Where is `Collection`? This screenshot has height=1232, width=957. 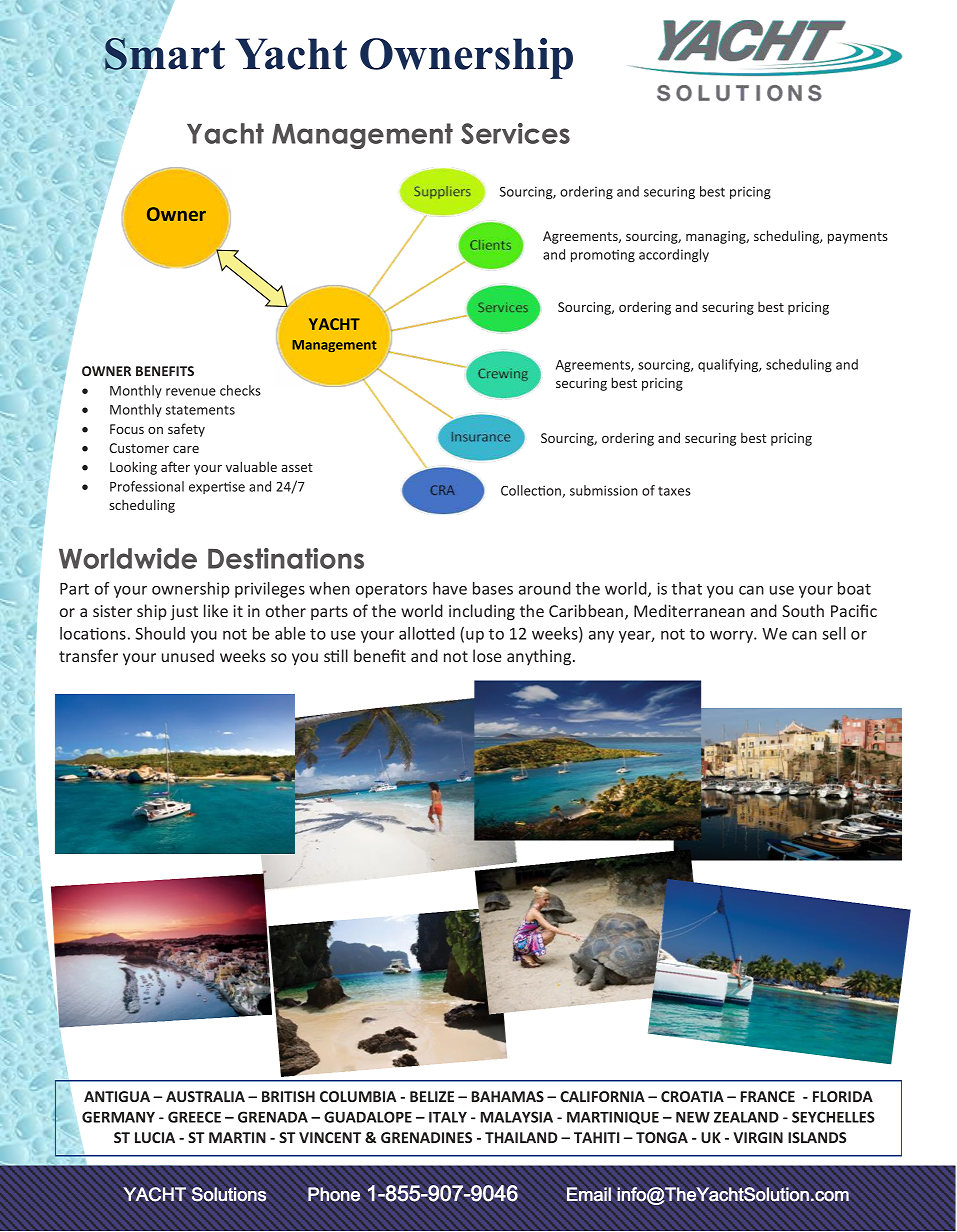
Collection is located at coordinates (532, 491).
